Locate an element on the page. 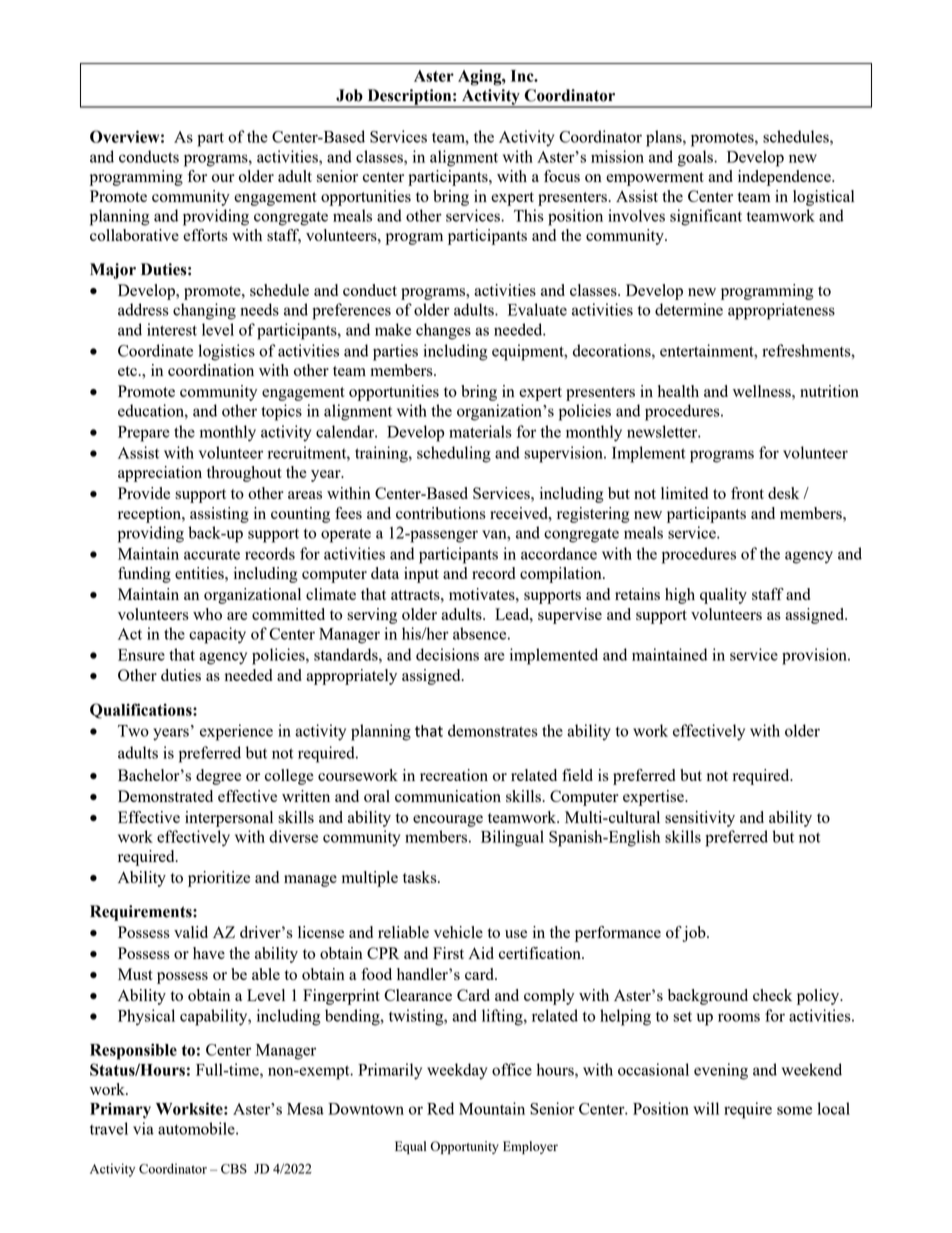  This is located at coordinates (529, 215).
